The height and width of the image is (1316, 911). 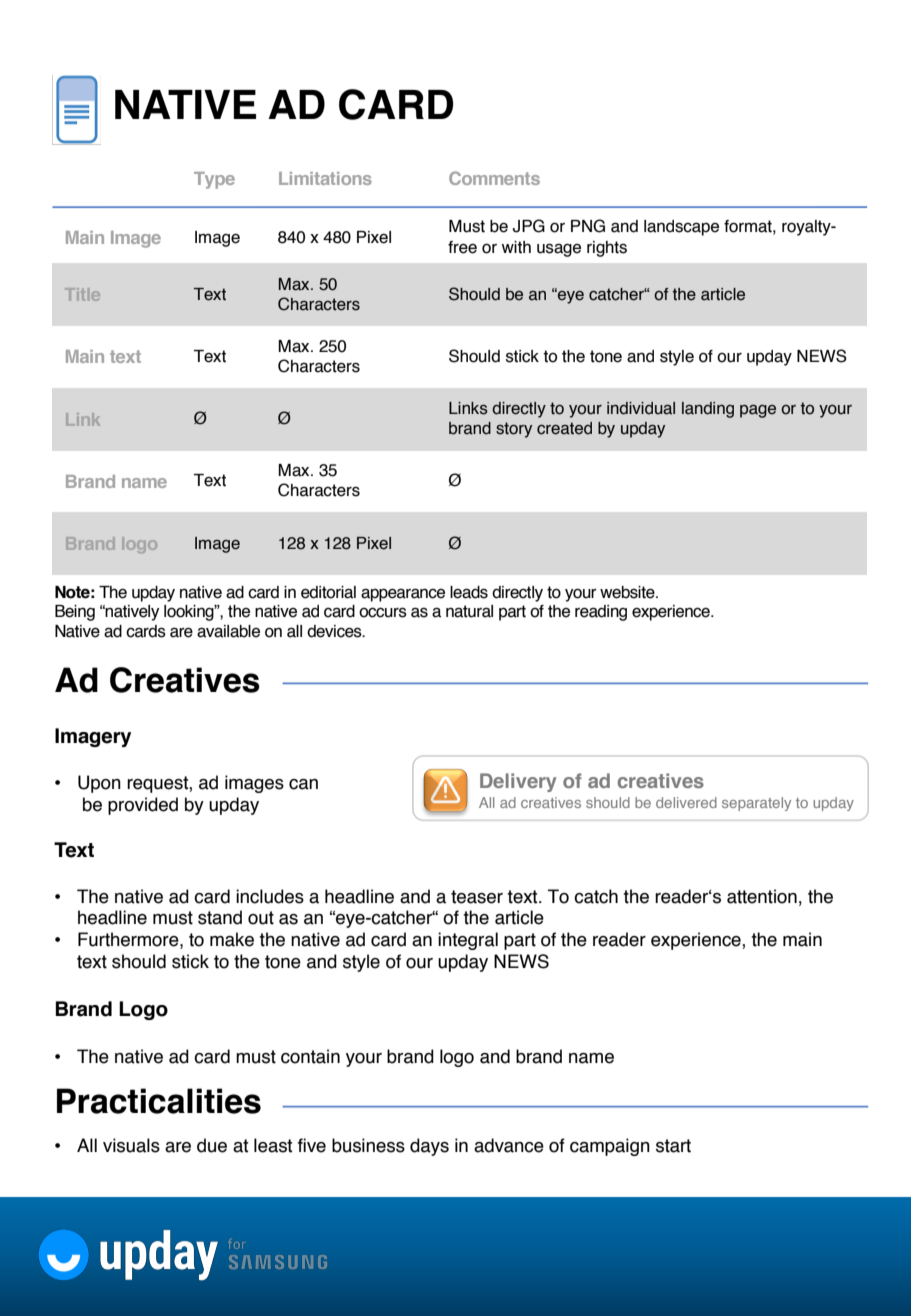 What do you see at coordinates (628, 592) in the image?
I see `website` at bounding box center [628, 592].
